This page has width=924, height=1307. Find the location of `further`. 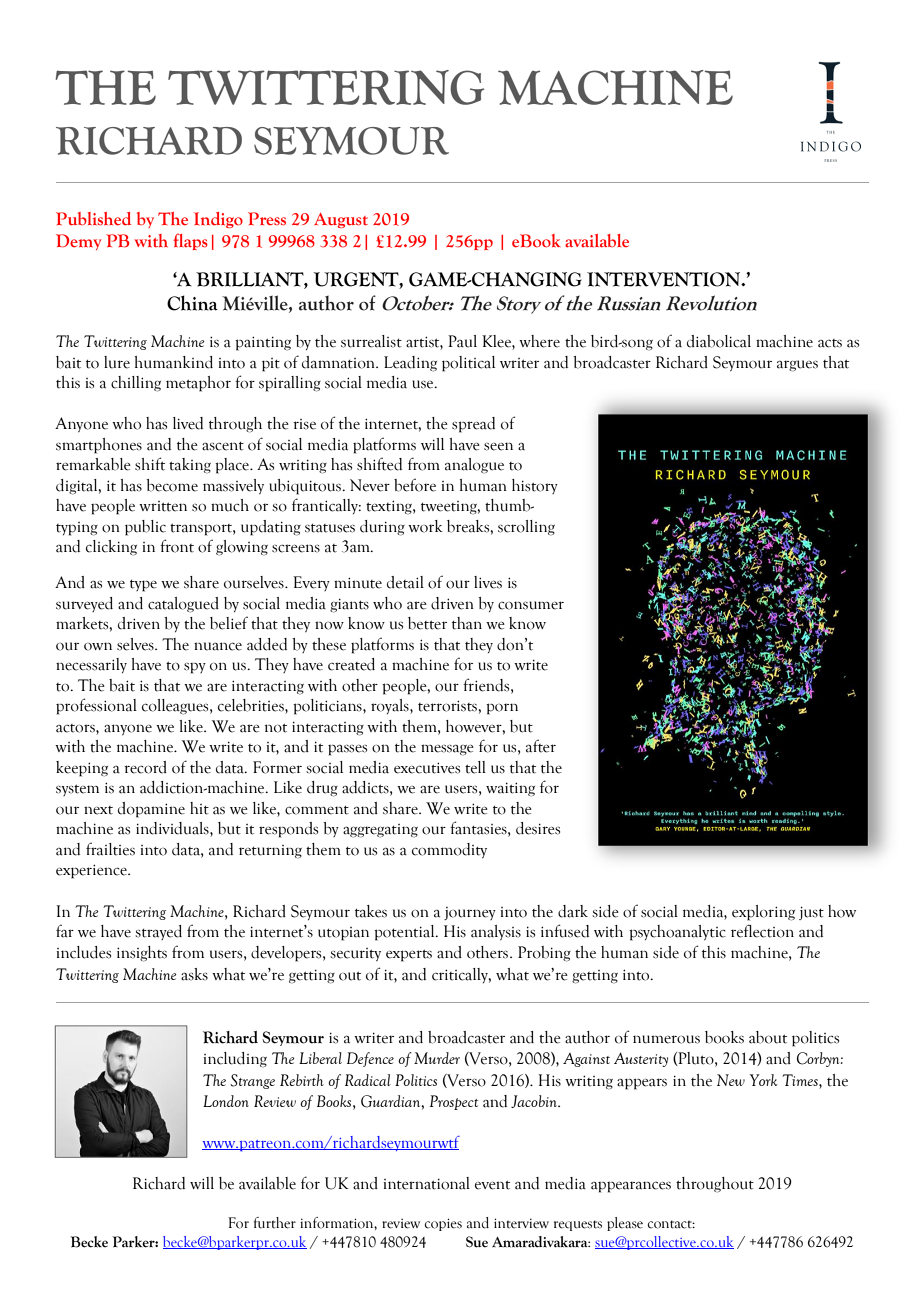

further is located at coordinates (275, 1223).
